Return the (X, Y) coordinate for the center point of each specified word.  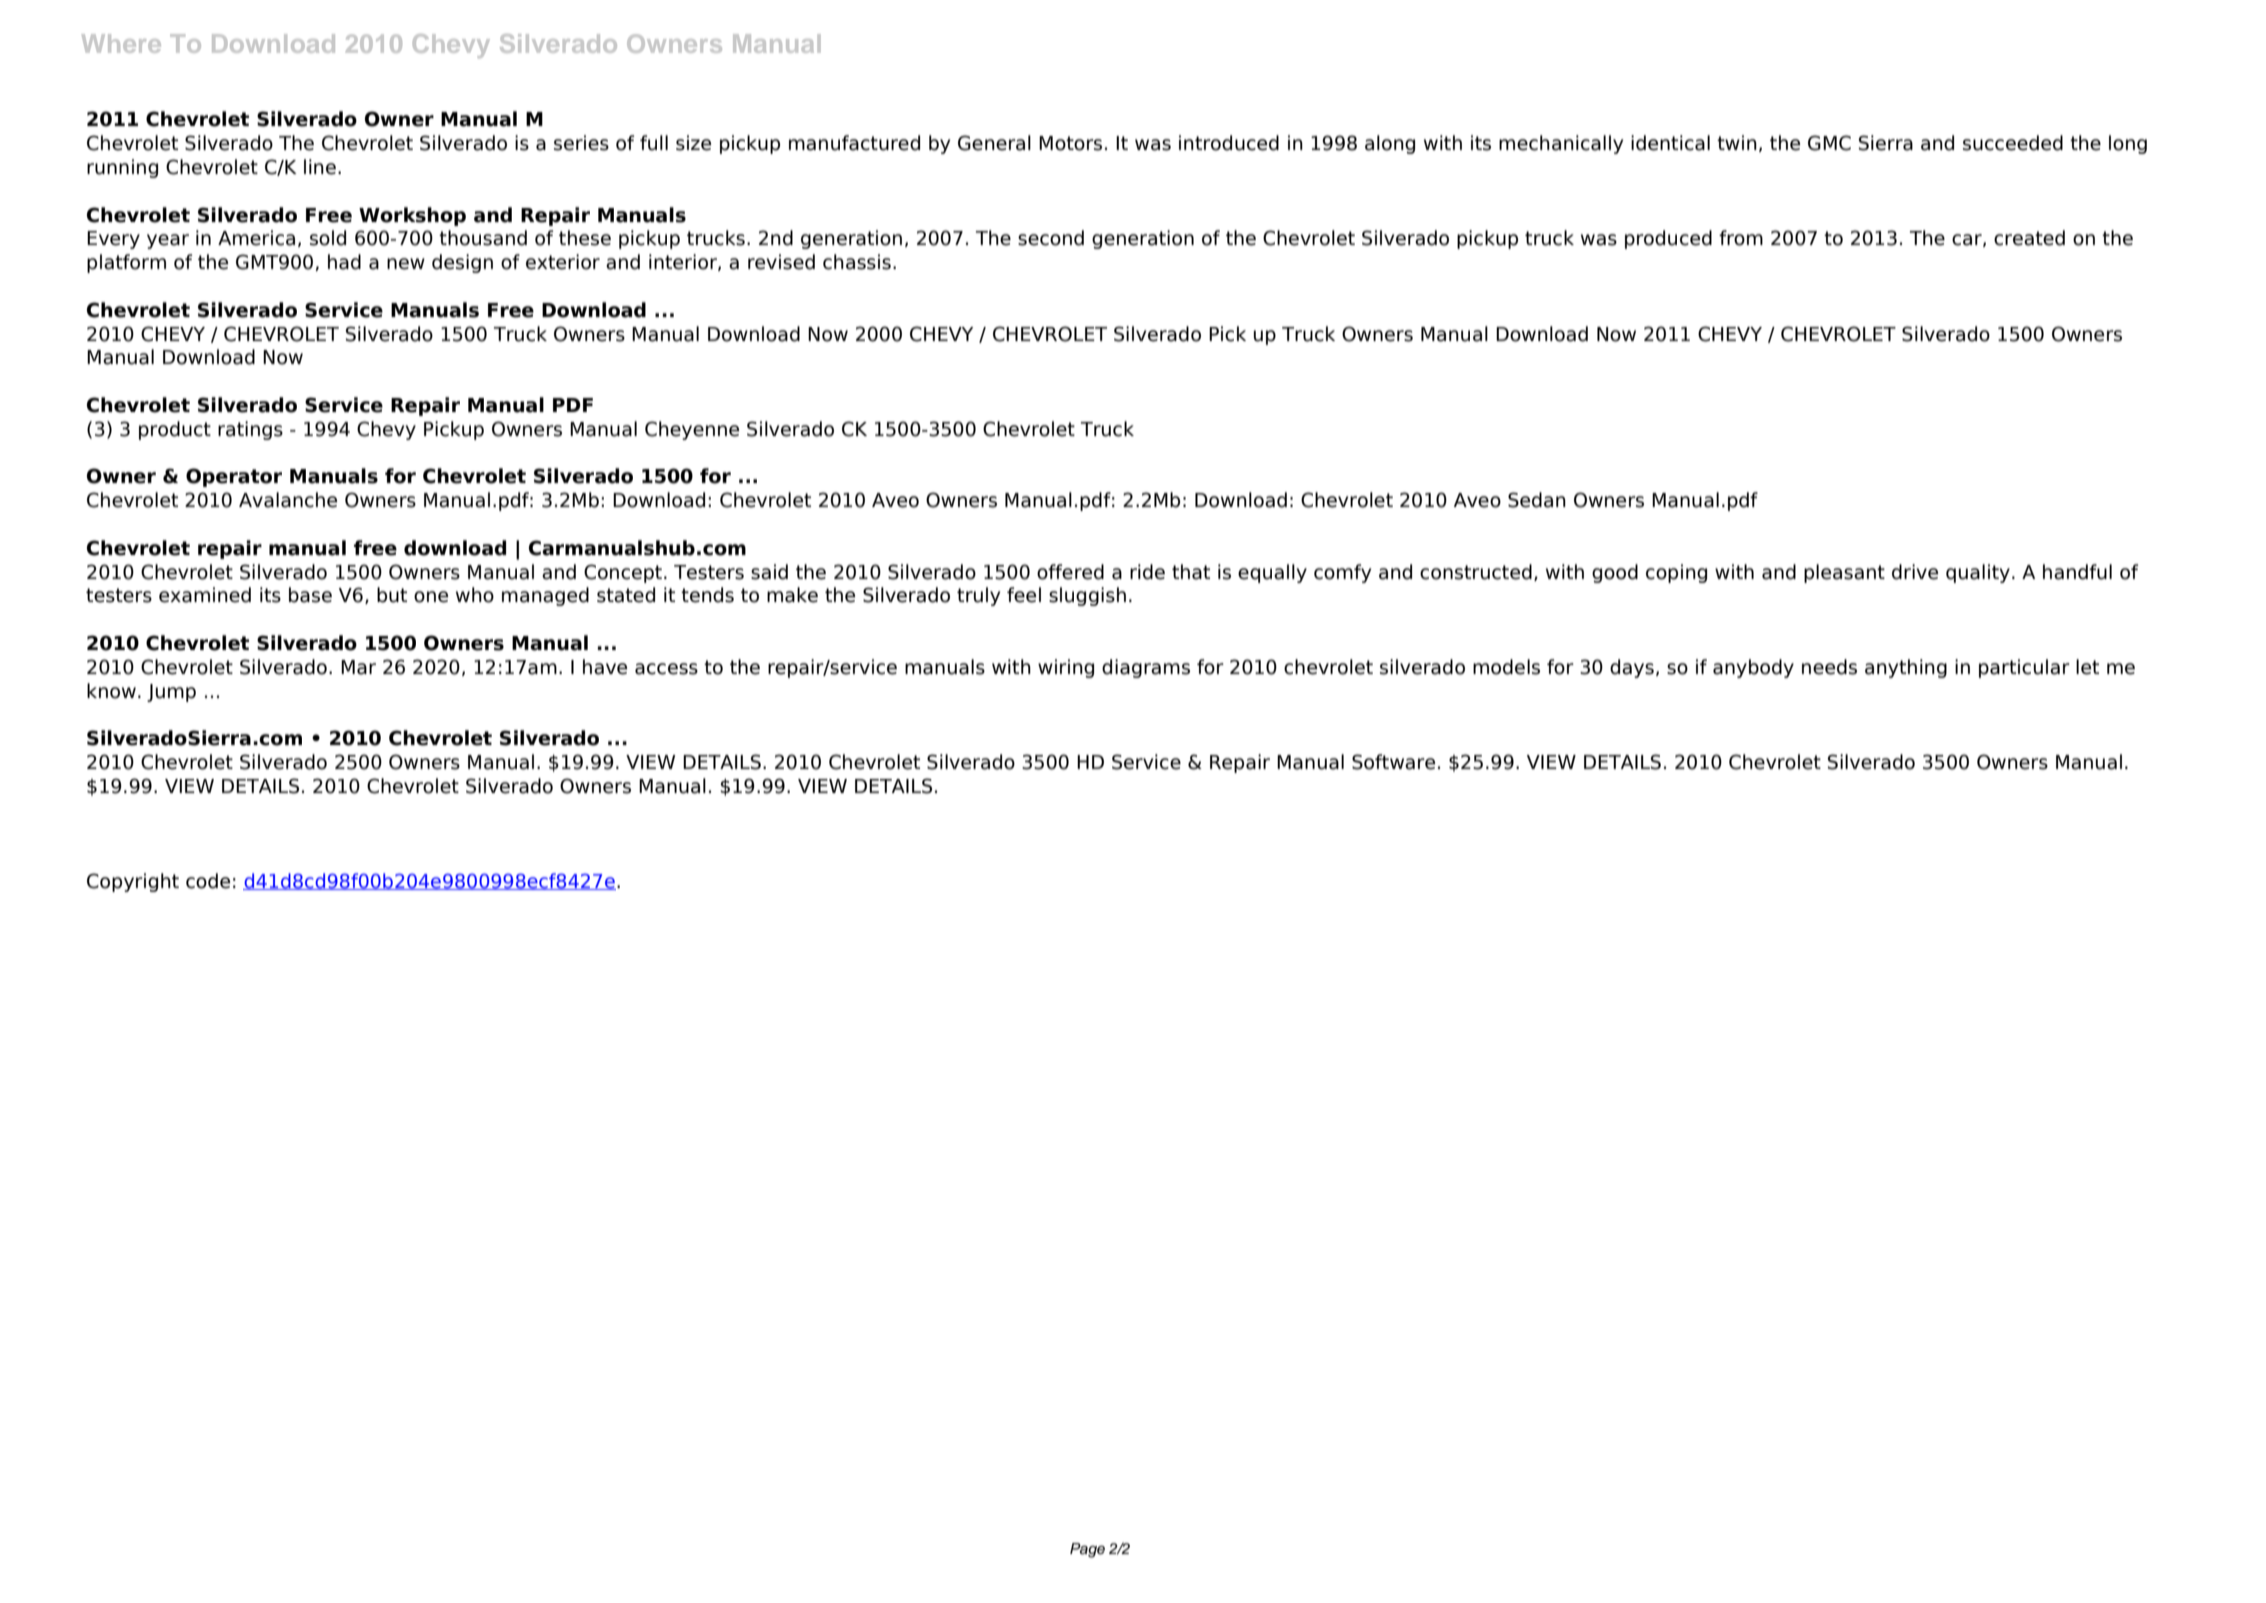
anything (1906, 668)
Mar (358, 667)
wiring (1066, 668)
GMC (1829, 143)
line (320, 167)
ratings (250, 430)
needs (1829, 667)
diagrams (1146, 668)
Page (1087, 1550)
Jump (171, 693)
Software (1393, 762)
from (1741, 238)
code (208, 881)
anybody (1753, 668)
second (1051, 238)
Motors (1070, 143)
